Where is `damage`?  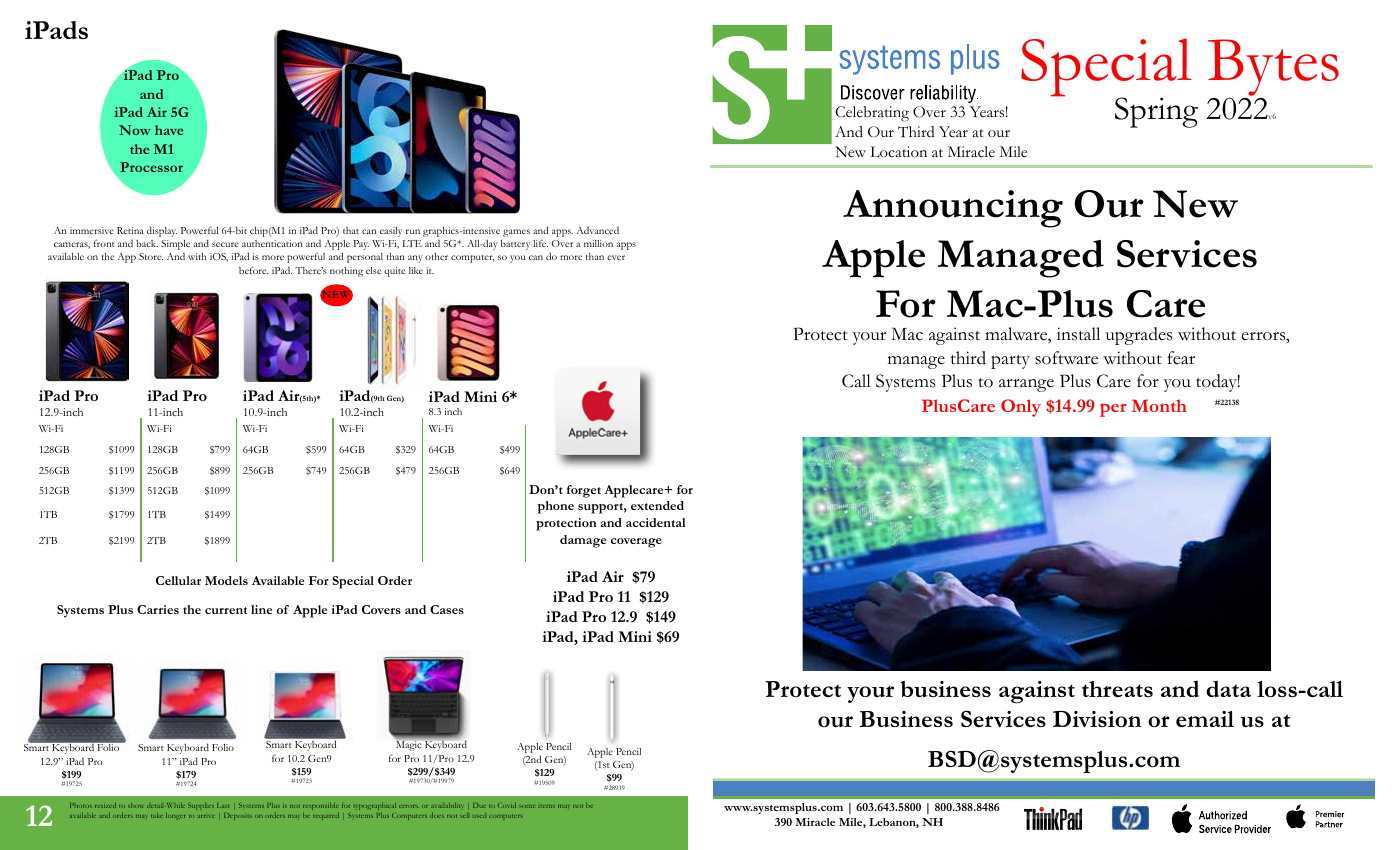 damage is located at coordinates (583, 541).
